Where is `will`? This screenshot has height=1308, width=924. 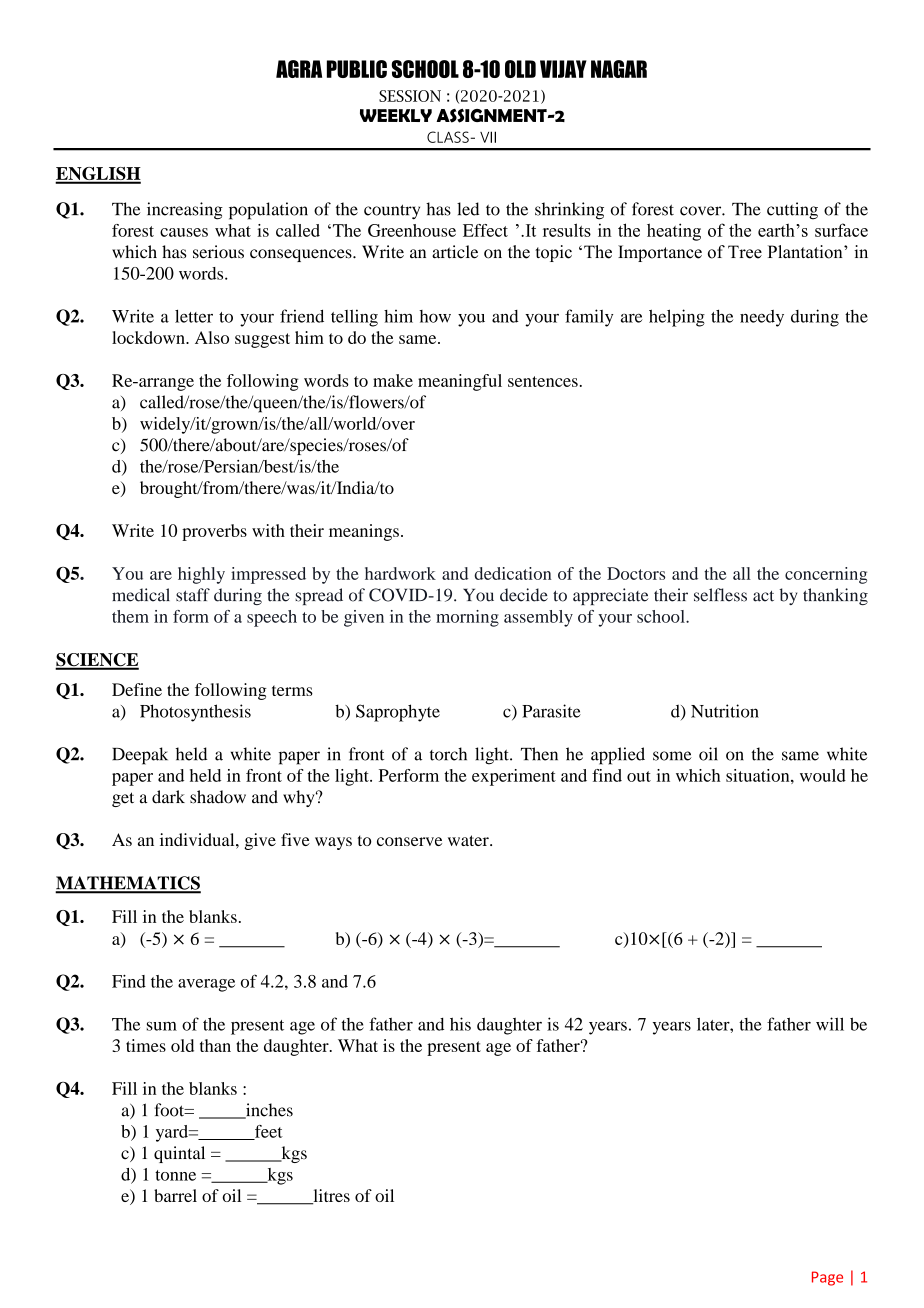 will is located at coordinates (830, 1024).
